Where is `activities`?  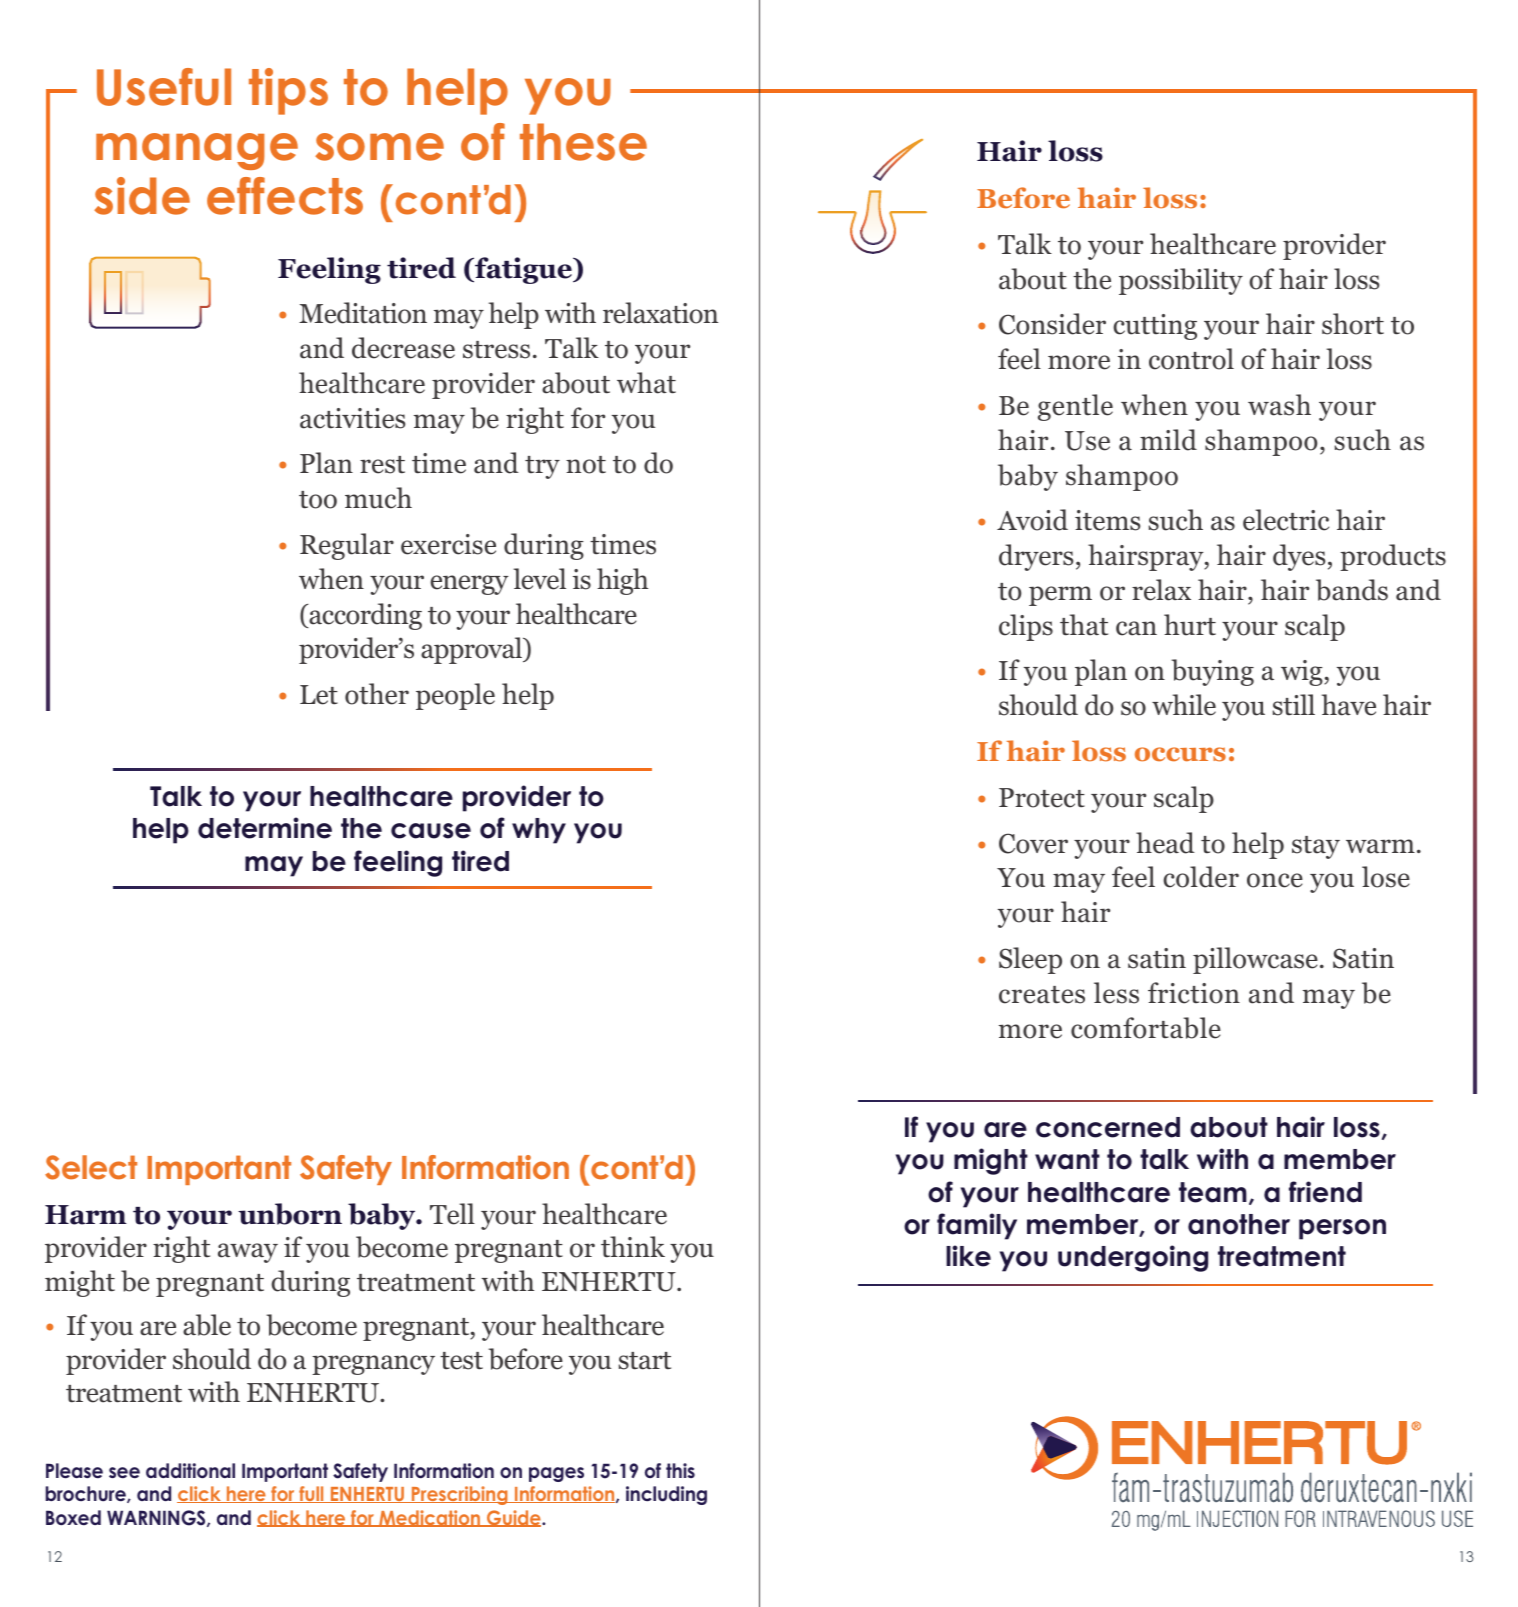
activities is located at coordinates (352, 418).
